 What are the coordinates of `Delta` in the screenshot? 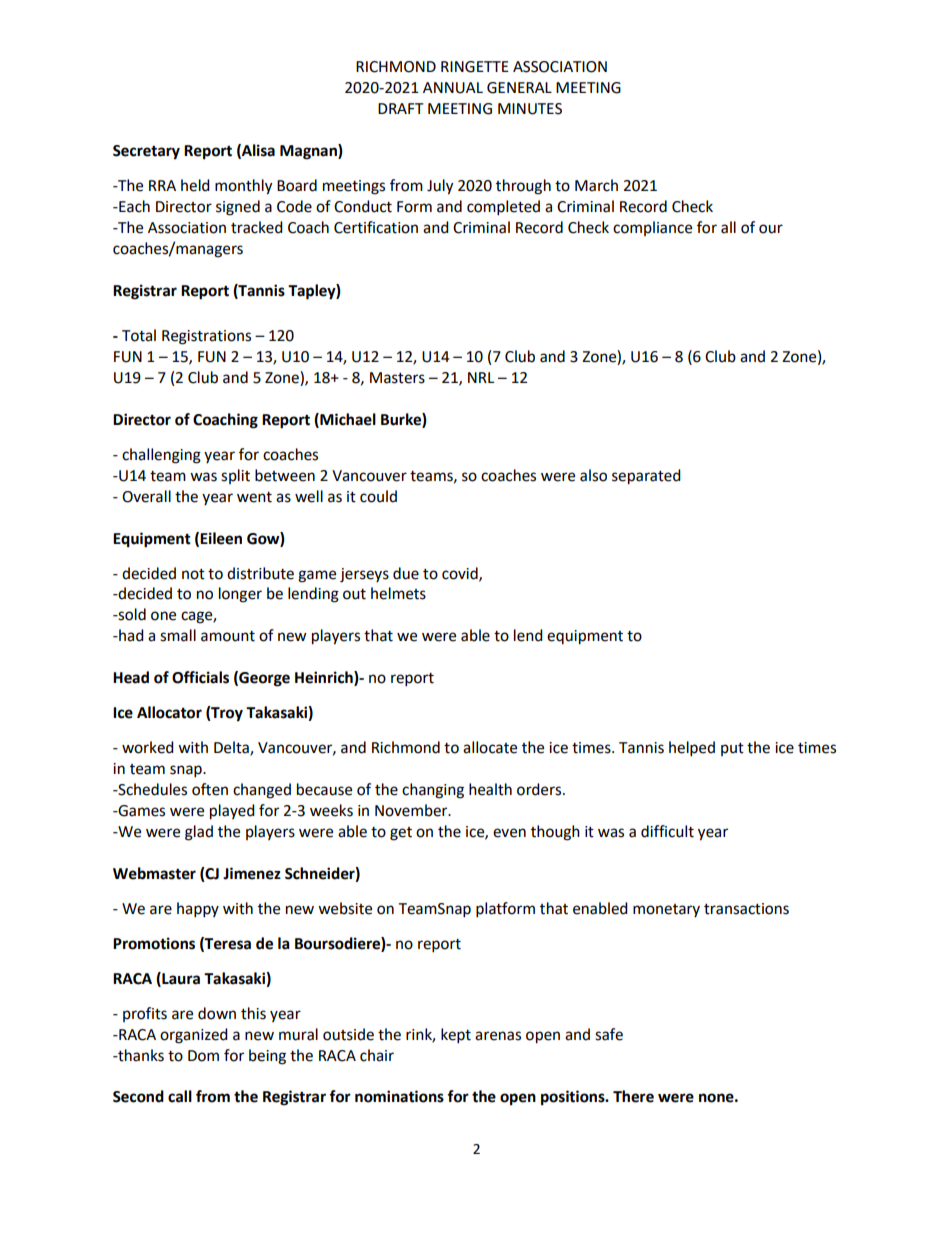 It's located at (232, 748).
